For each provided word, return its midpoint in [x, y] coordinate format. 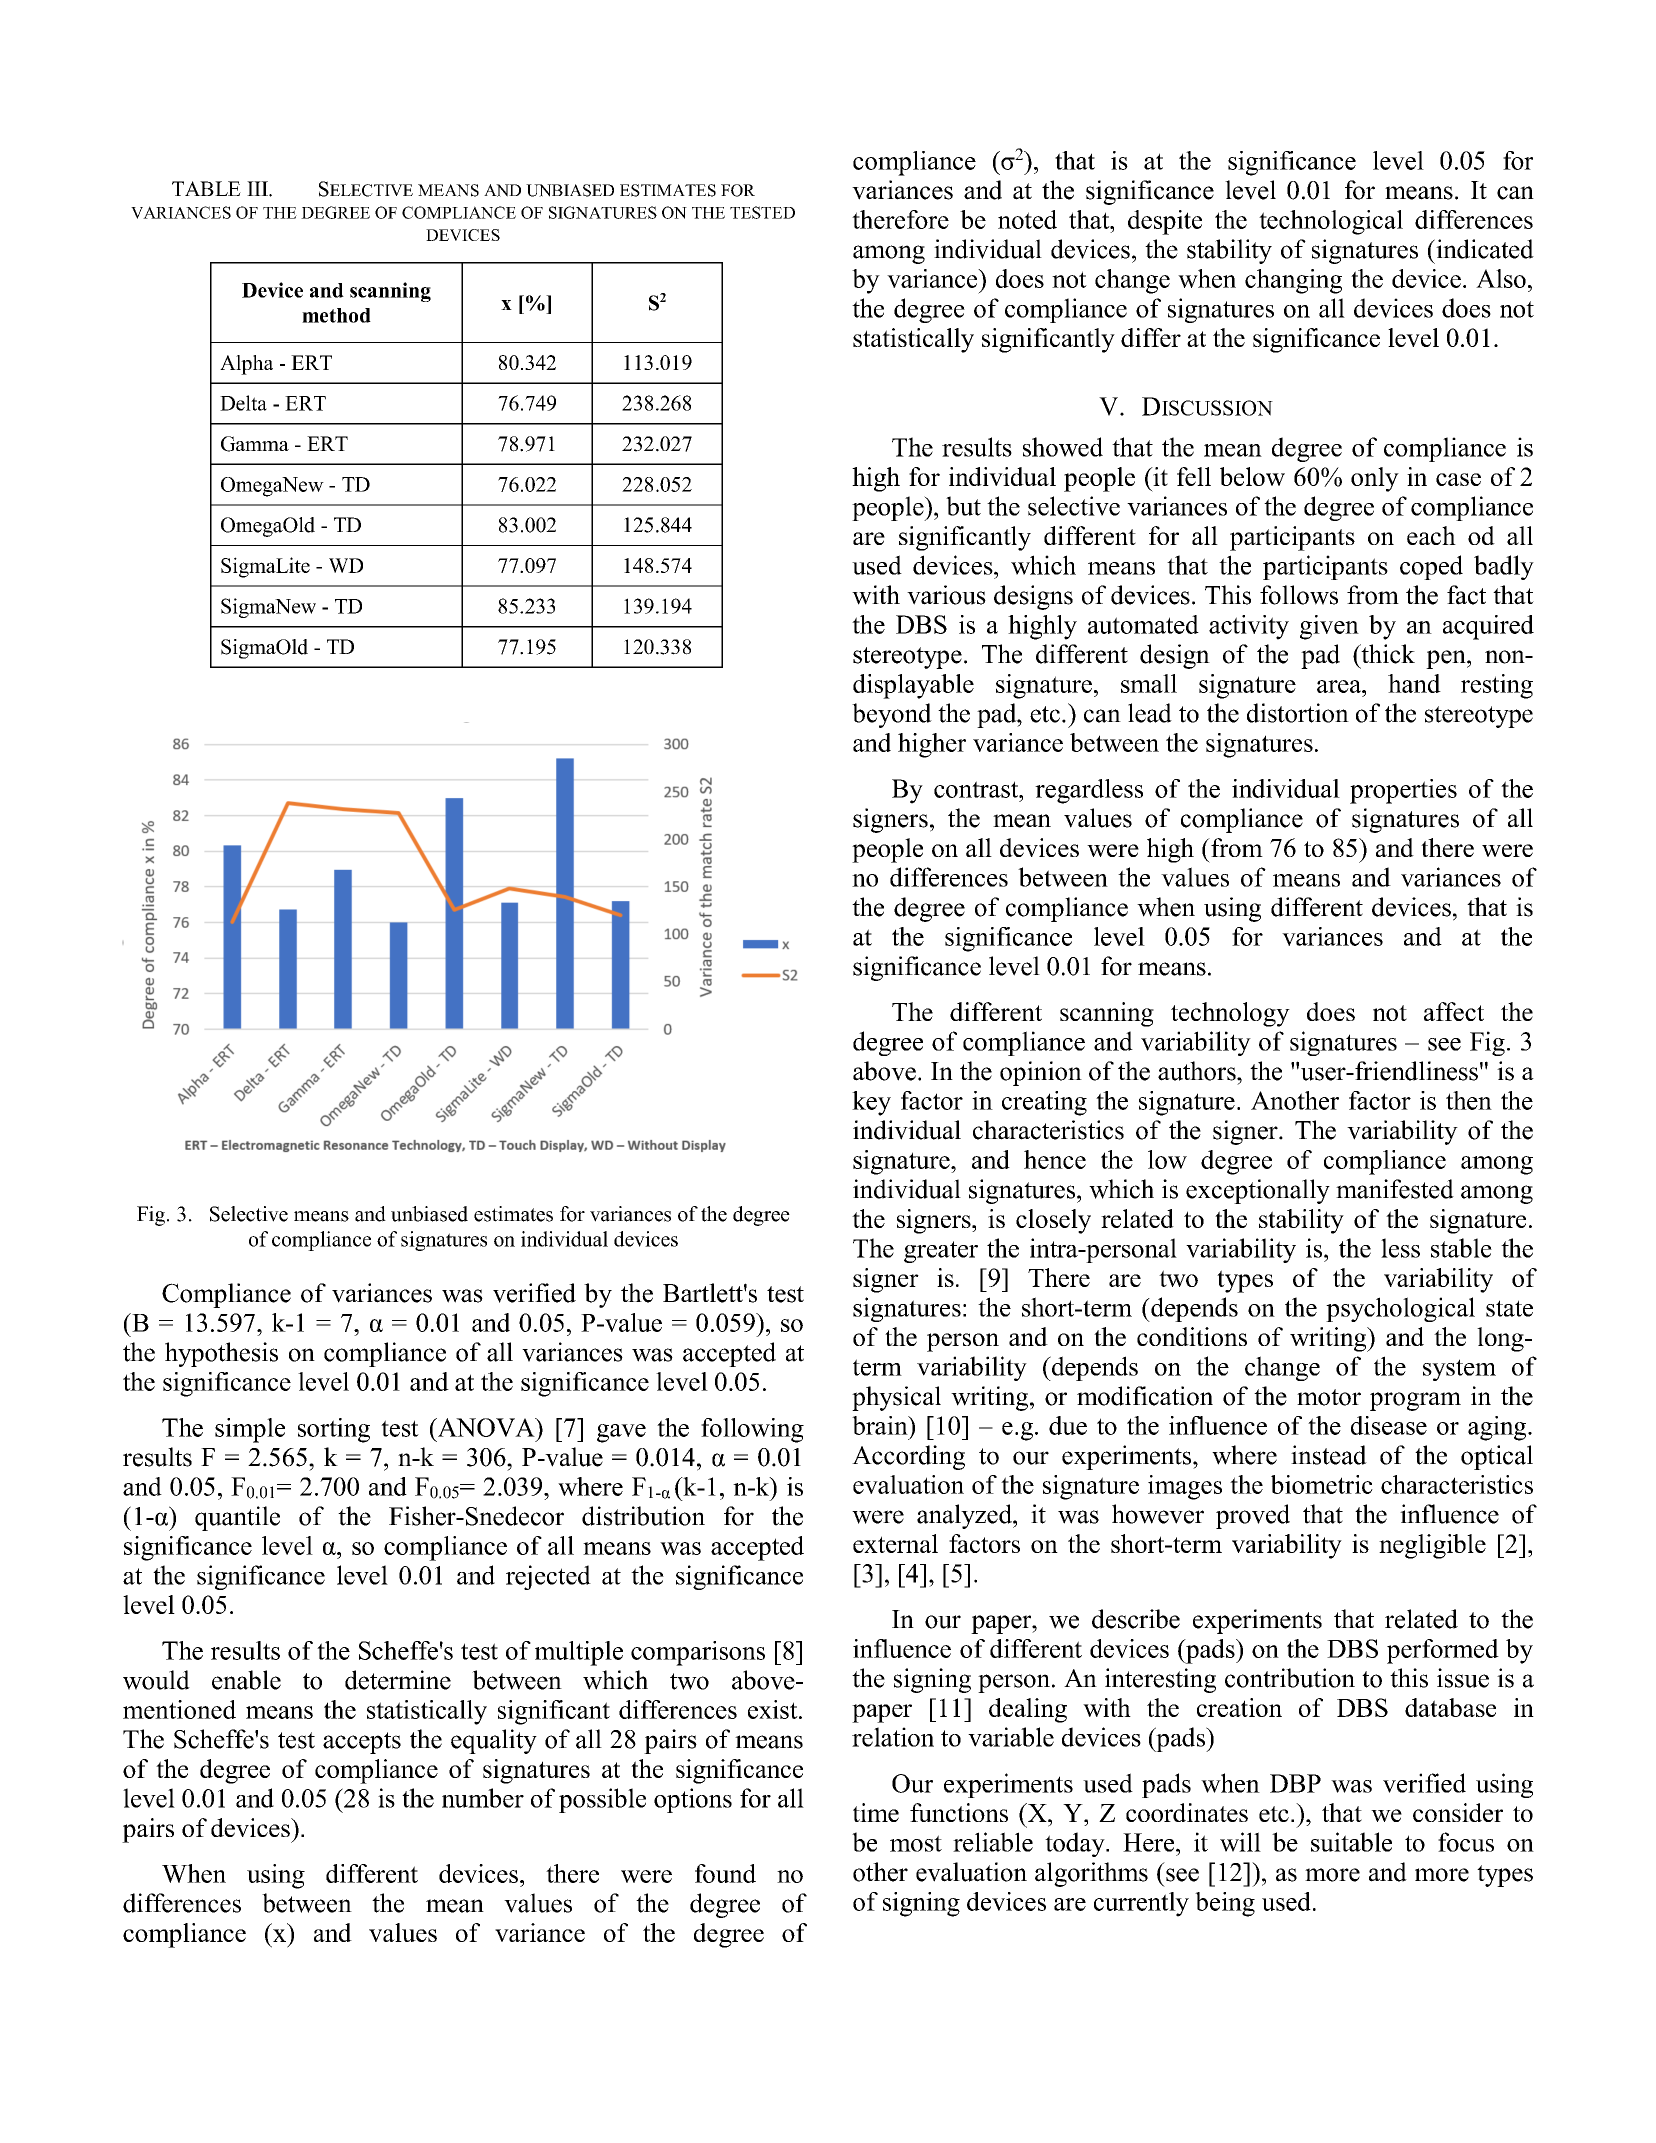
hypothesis [221, 1354]
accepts [362, 1743]
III [258, 188]
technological [1331, 222]
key [871, 1103]
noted [1027, 219]
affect [1454, 1011]
